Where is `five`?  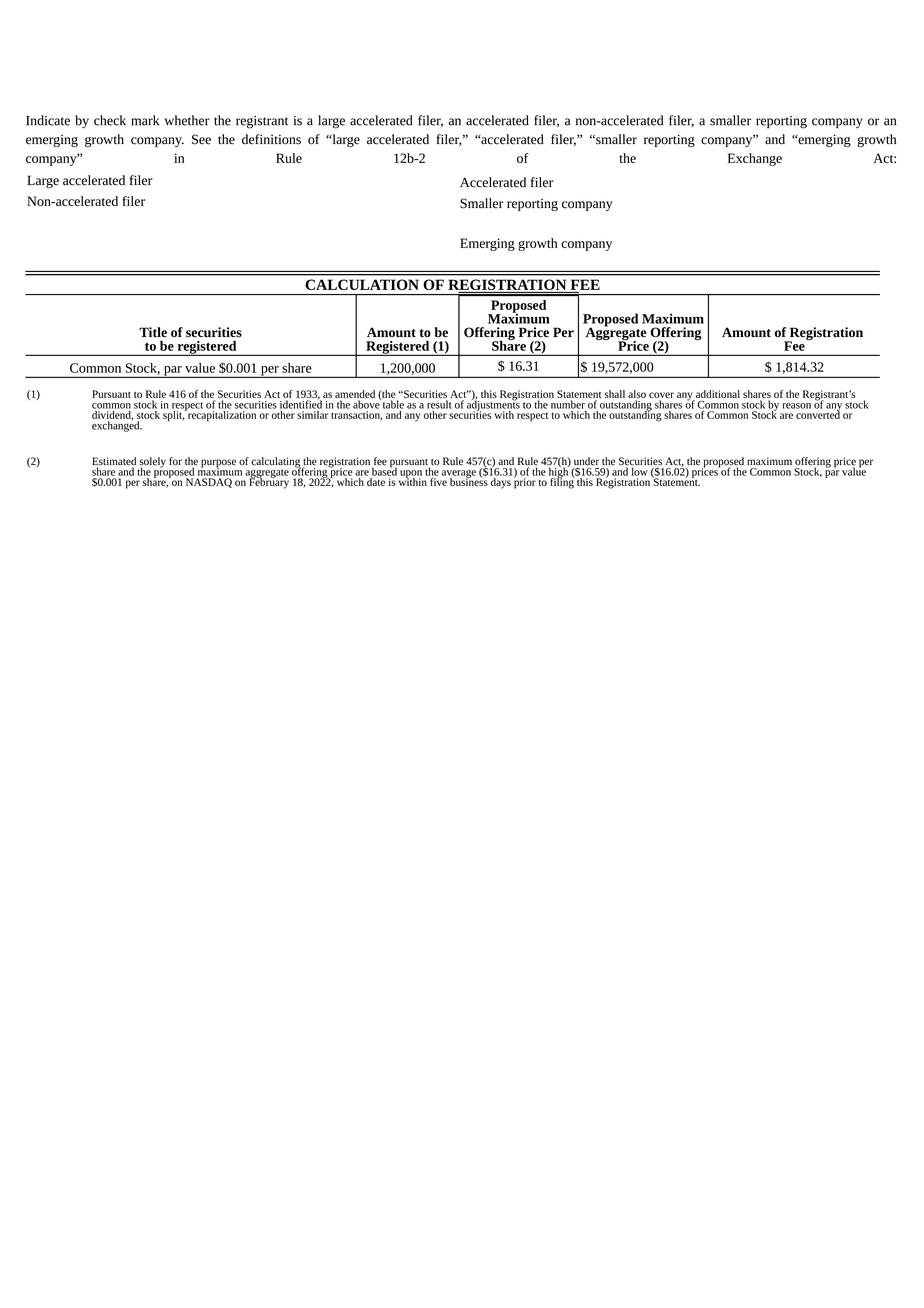 five is located at coordinates (437, 480).
